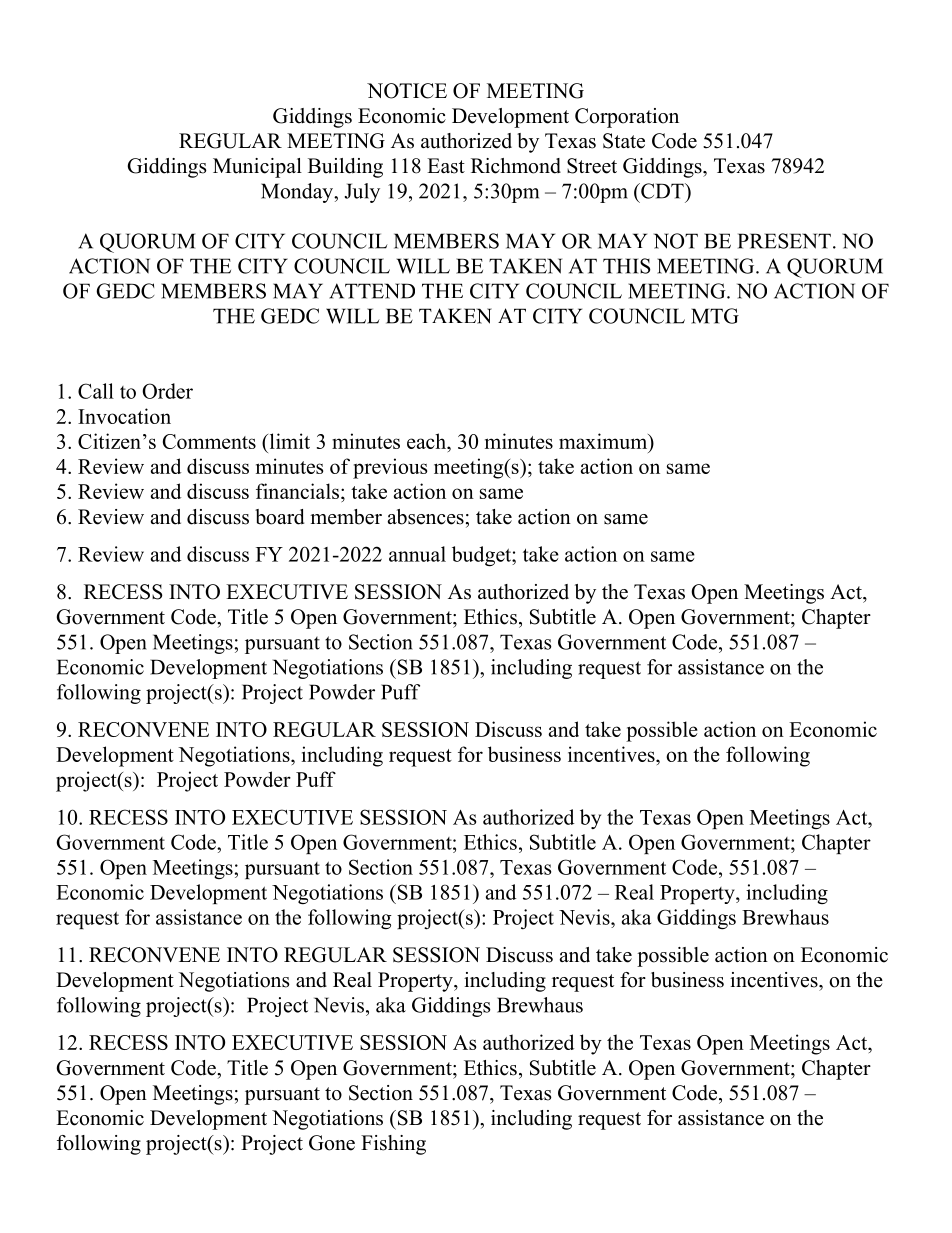 The image size is (952, 1233). I want to click on annual, so click(417, 554).
